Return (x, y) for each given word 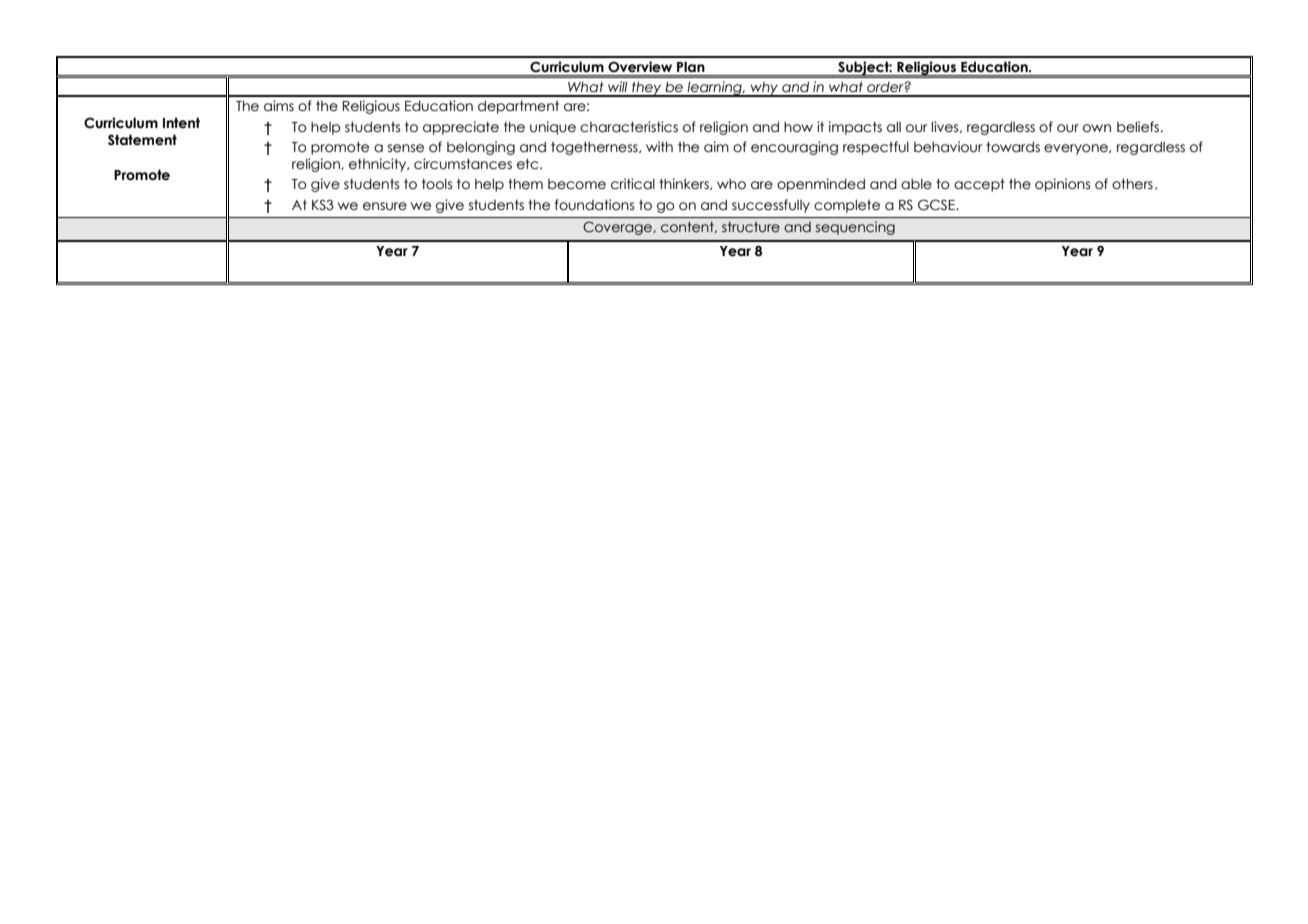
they (647, 89)
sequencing (855, 228)
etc (529, 164)
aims (279, 106)
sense (406, 148)
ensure (385, 206)
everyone (1077, 149)
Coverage (618, 228)
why (765, 89)
